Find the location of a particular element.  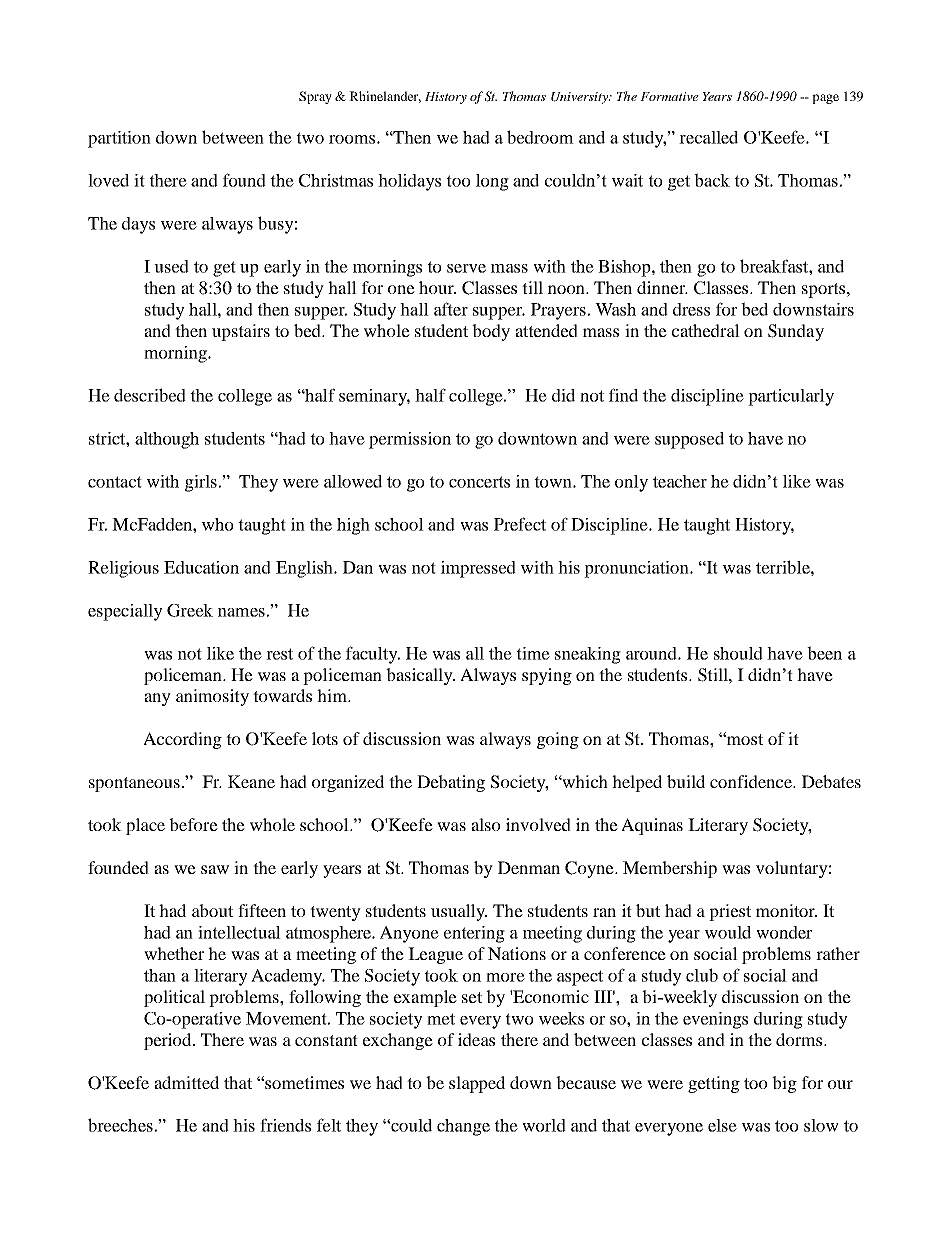

slapped is located at coordinates (477, 1084).
